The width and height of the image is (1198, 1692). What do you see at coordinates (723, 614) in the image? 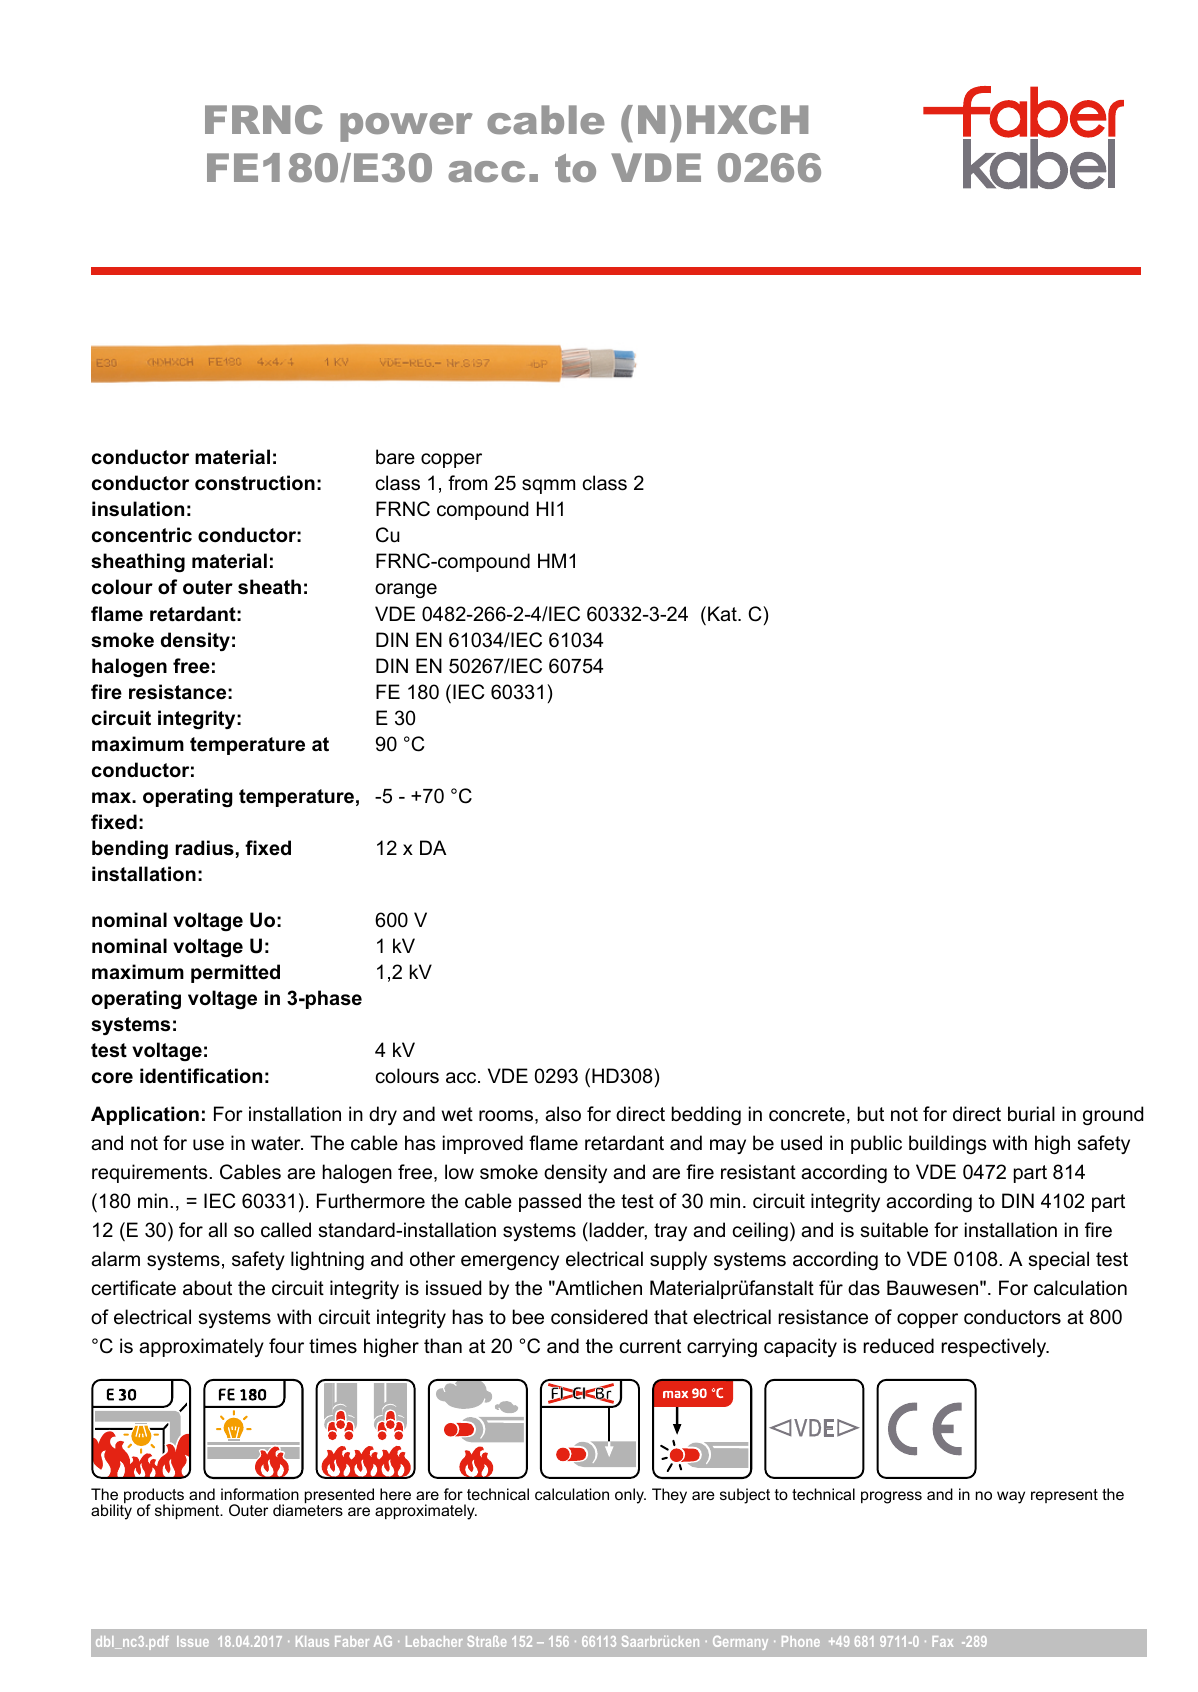
I see `Kat` at bounding box center [723, 614].
